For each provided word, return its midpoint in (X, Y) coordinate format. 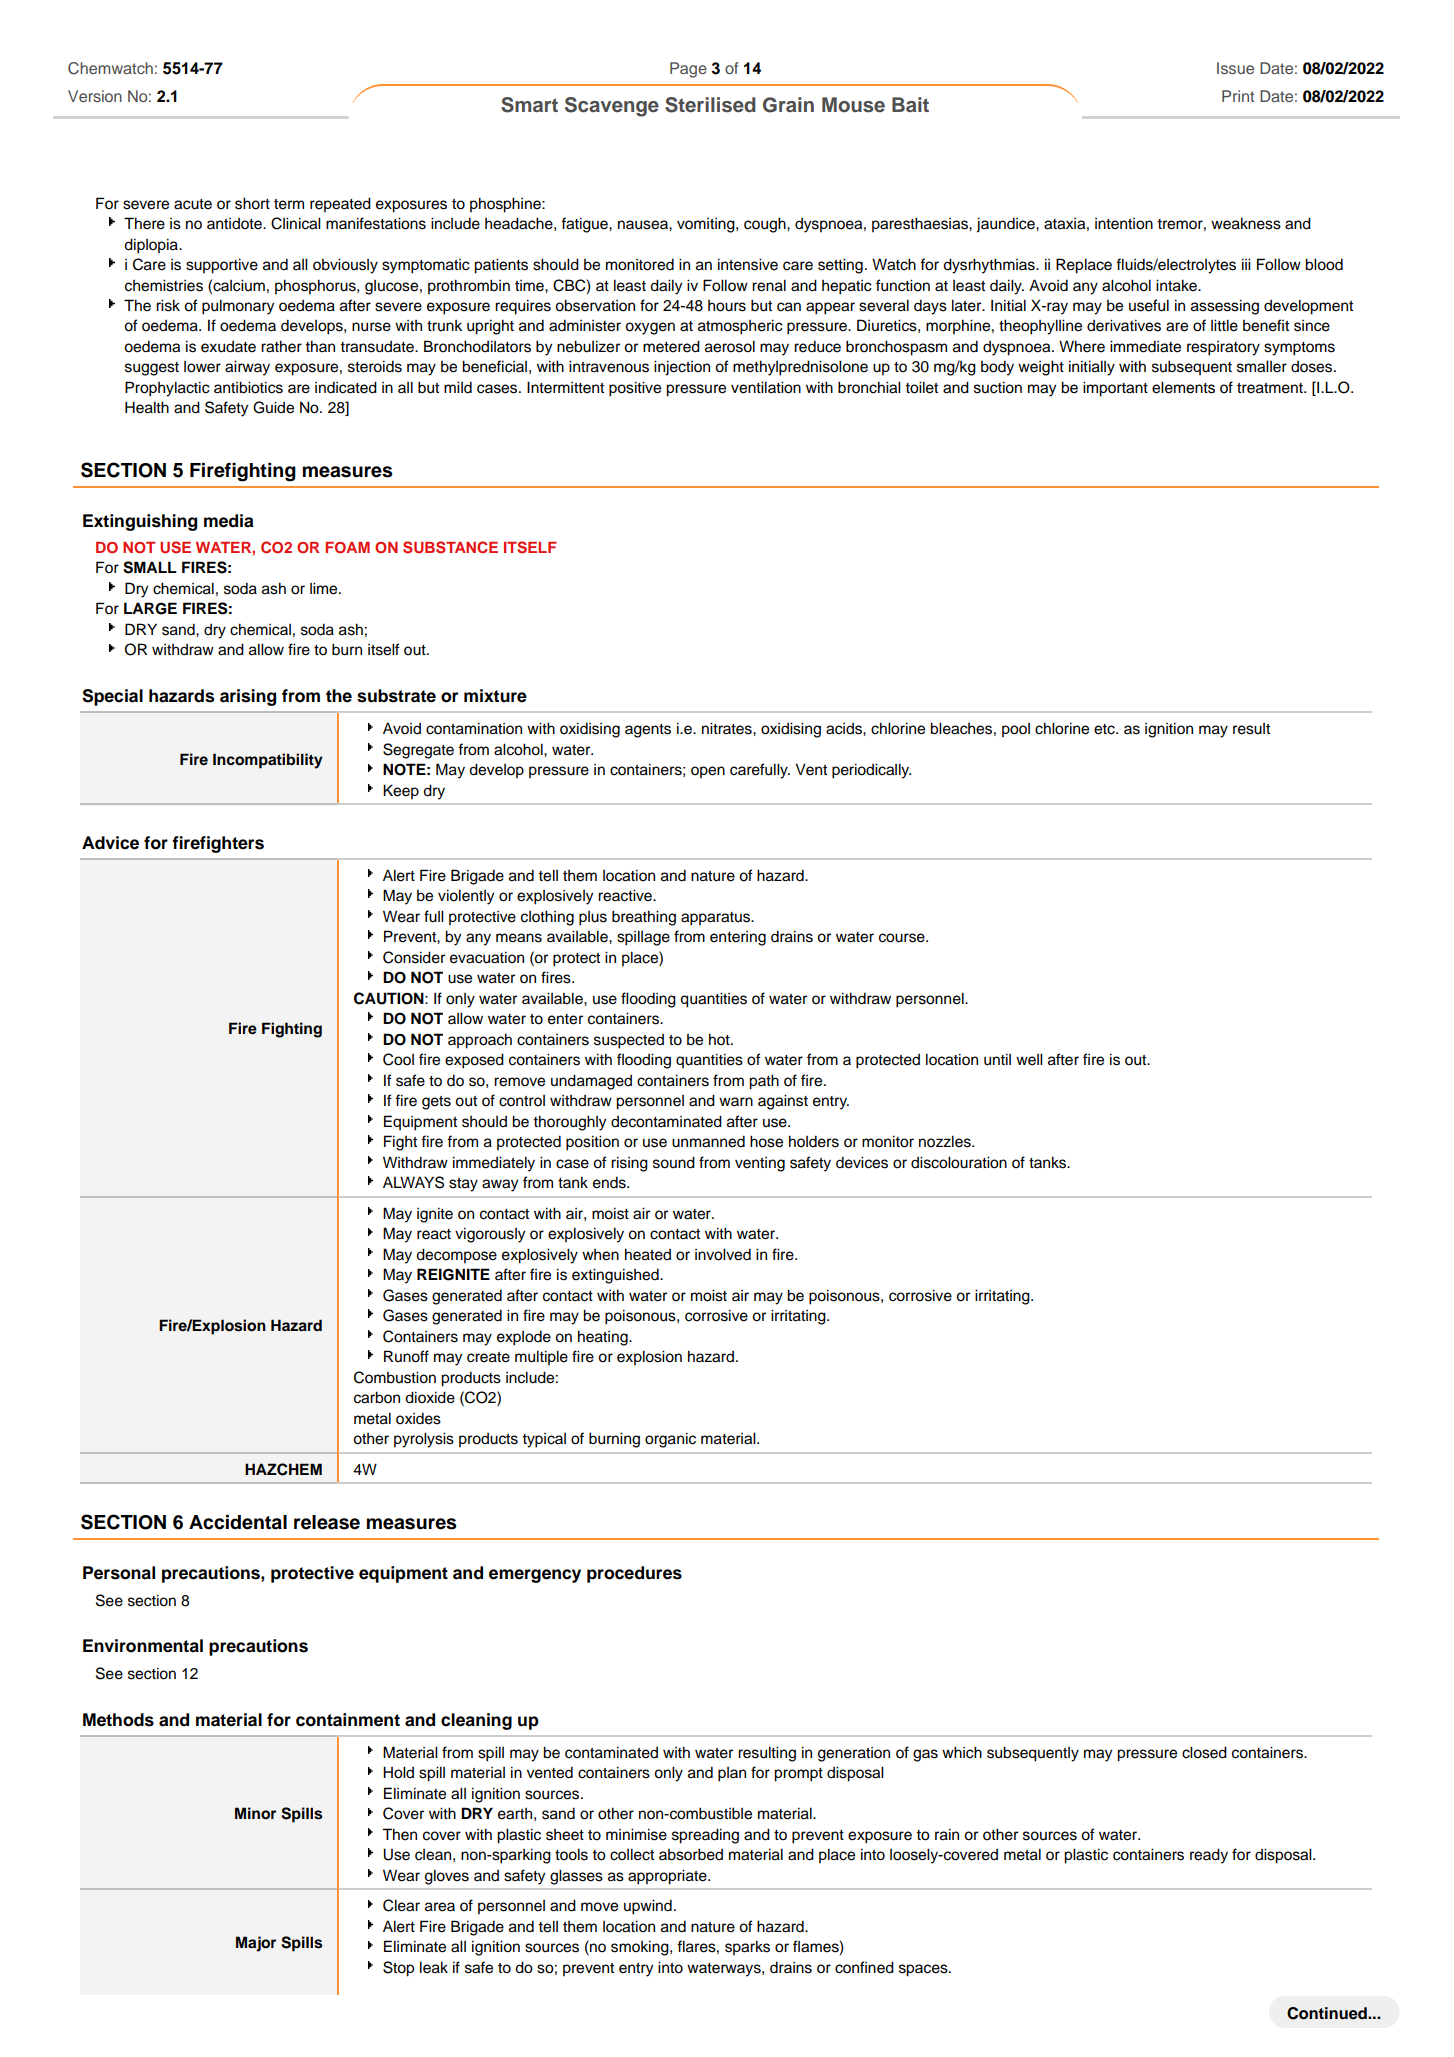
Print (1238, 96)
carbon (377, 1397)
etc (1105, 729)
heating (604, 1338)
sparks (747, 1948)
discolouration (959, 1162)
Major (256, 1944)
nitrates (728, 728)
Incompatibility (268, 761)
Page (688, 70)
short (252, 203)
